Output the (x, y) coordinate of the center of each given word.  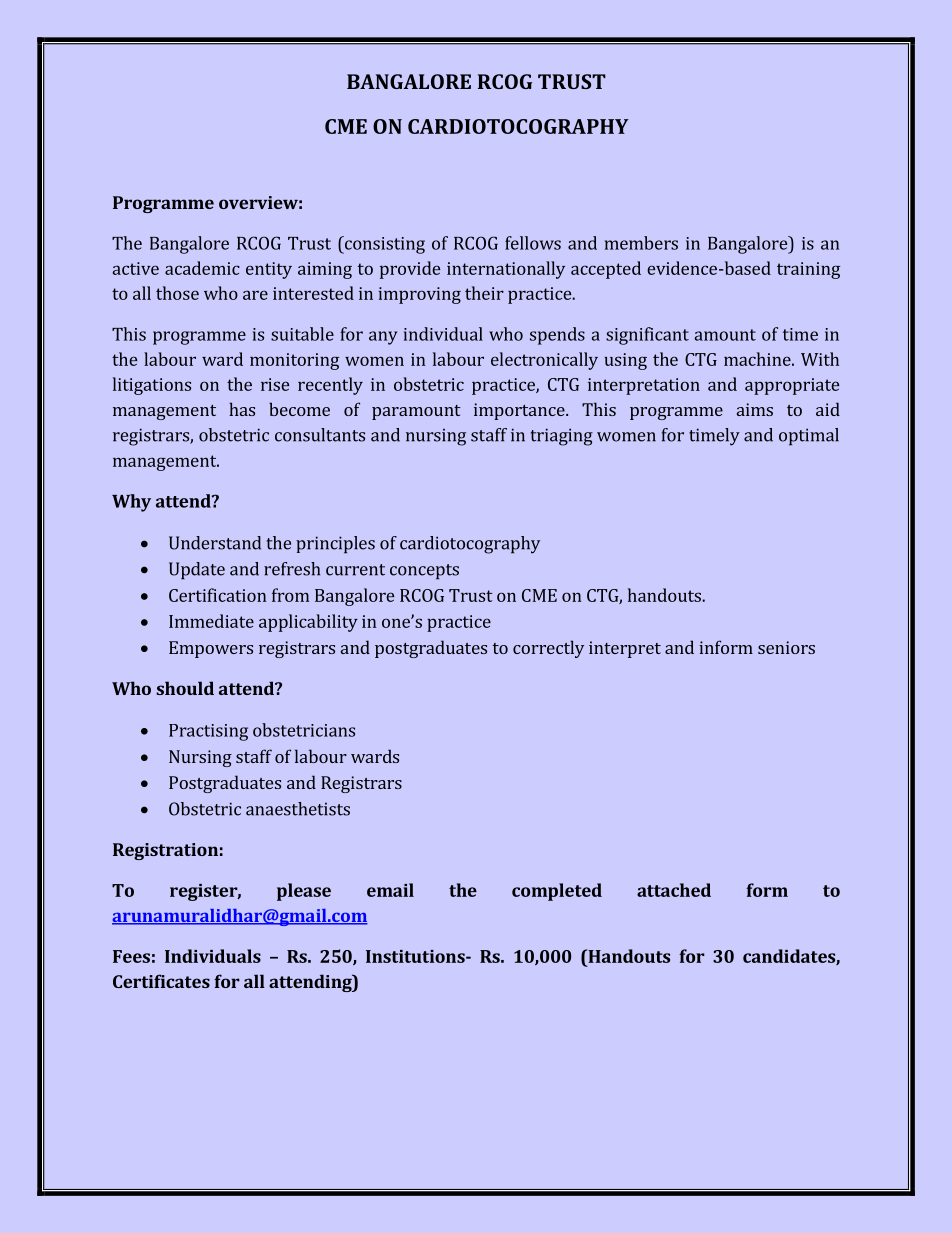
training (808, 270)
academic (202, 268)
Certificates (161, 981)
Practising (208, 732)
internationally (506, 270)
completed (557, 892)
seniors (786, 647)
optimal (809, 437)
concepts (424, 572)
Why (131, 503)
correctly (548, 649)
